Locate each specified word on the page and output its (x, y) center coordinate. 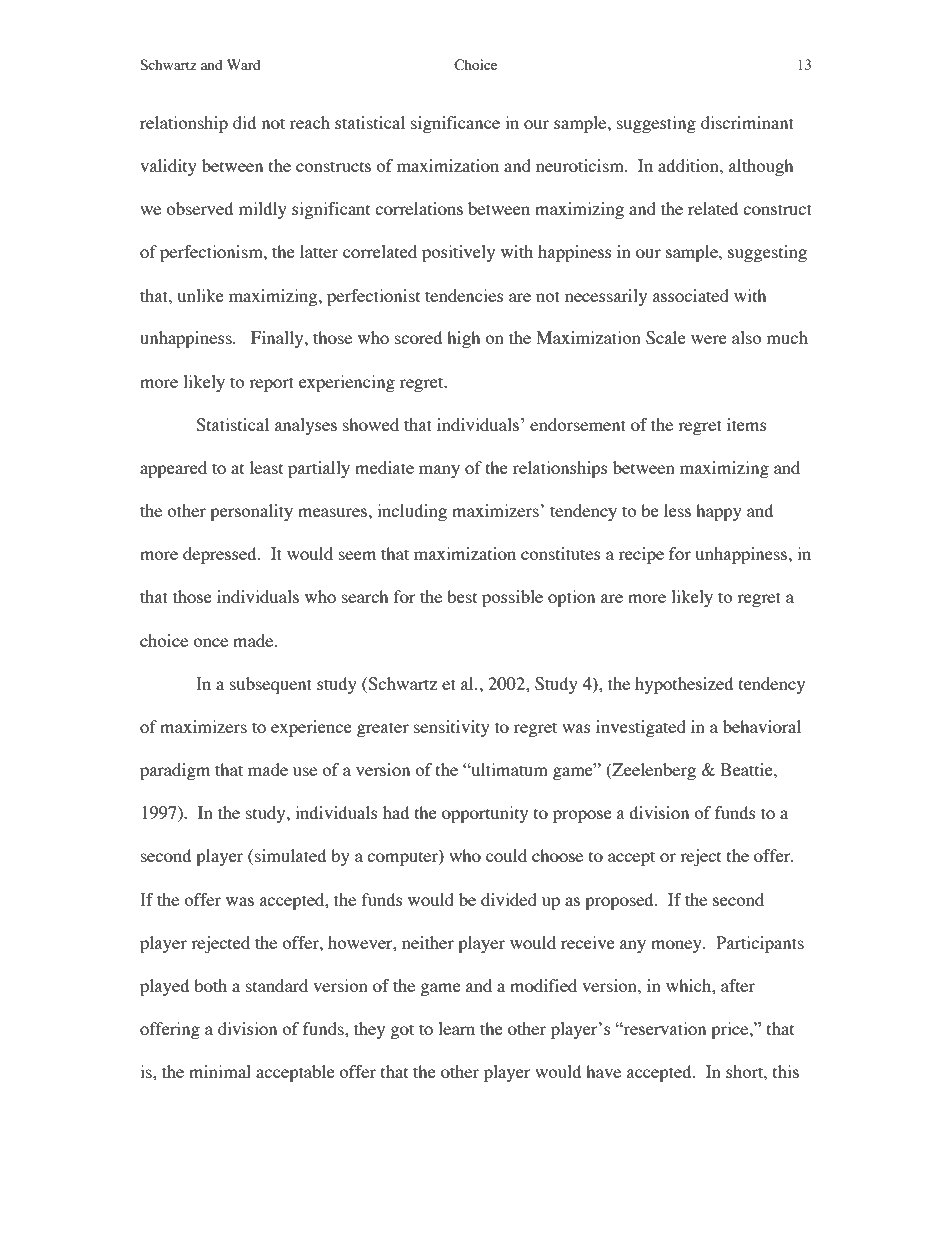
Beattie (747, 769)
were (709, 339)
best (462, 596)
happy (719, 512)
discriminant (747, 122)
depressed (221, 555)
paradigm (175, 771)
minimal (220, 1071)
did (244, 122)
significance (455, 124)
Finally (278, 339)
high (463, 339)
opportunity (485, 814)
